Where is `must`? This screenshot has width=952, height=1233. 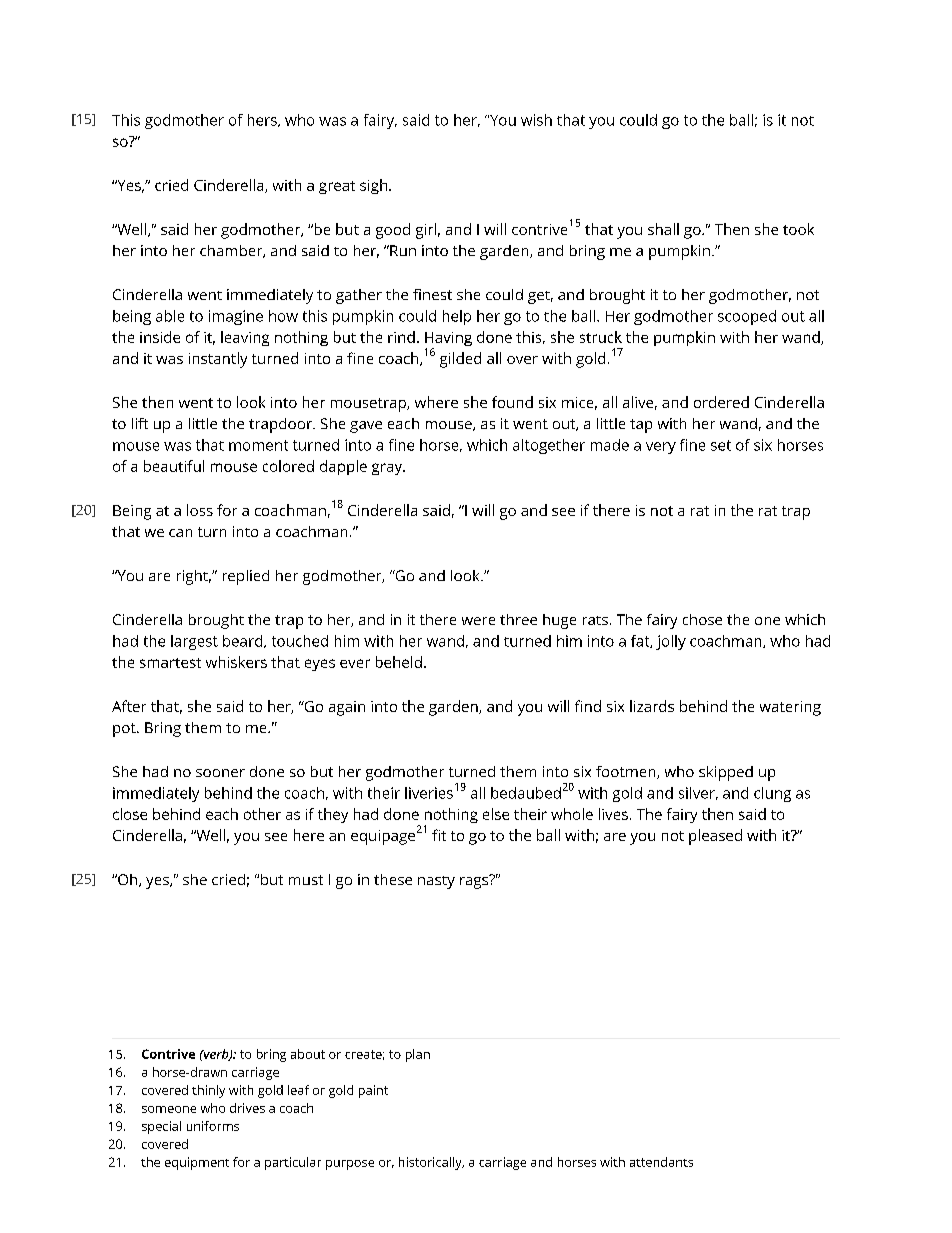 must is located at coordinates (306, 880).
